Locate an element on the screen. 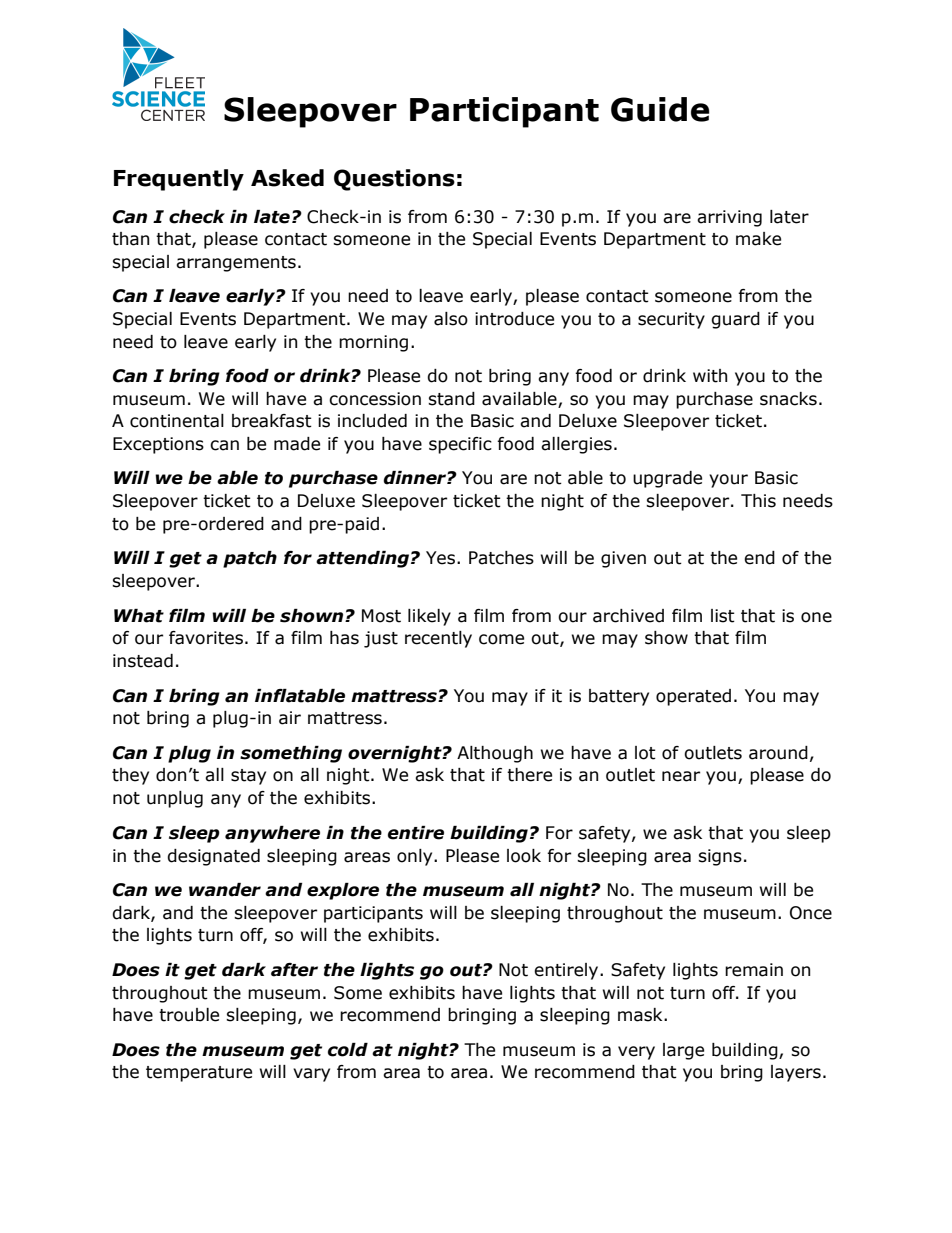 Image resolution: width=952 pixels, height=1233 pixels. temperature is located at coordinates (199, 1074).
